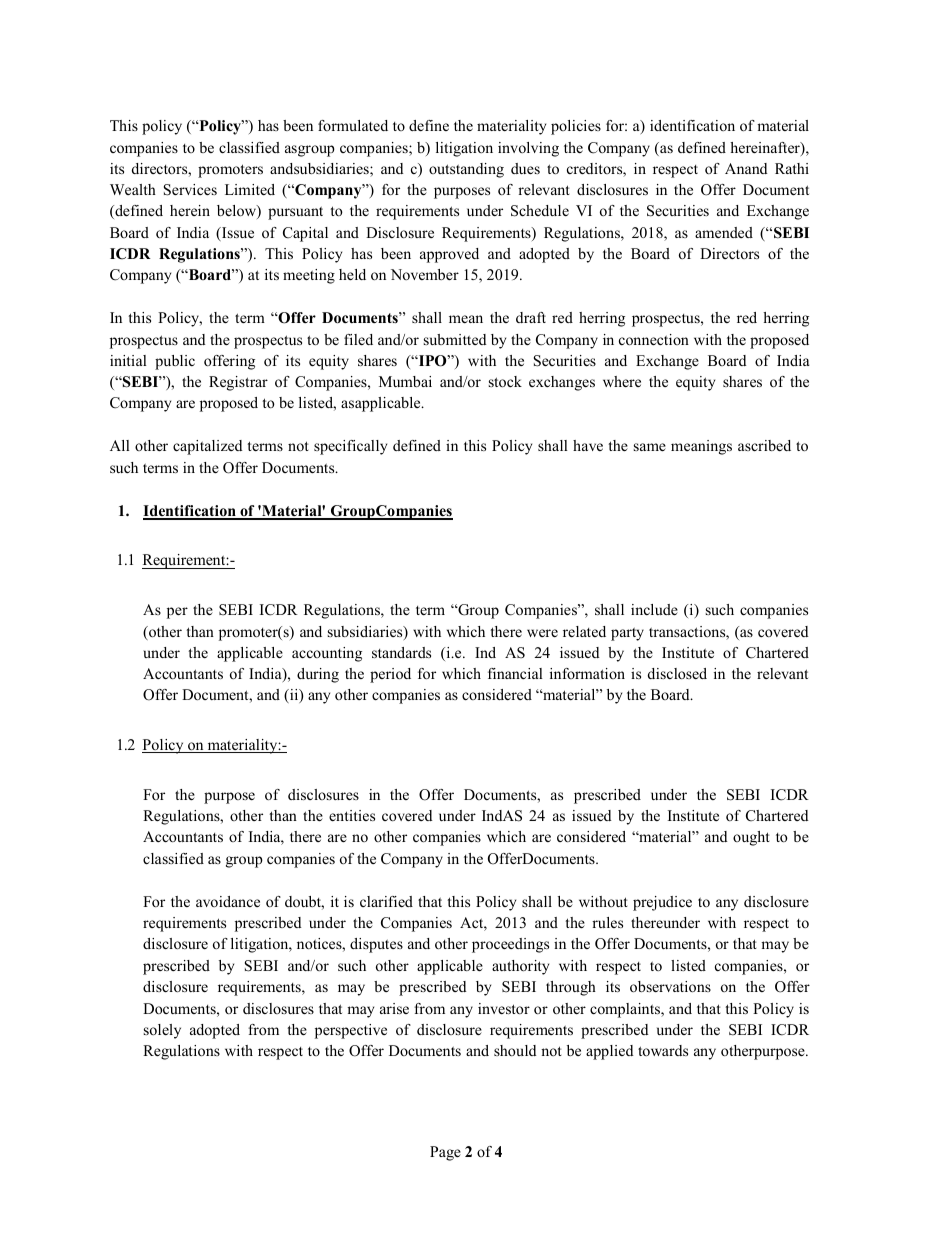  What do you see at coordinates (401, 652) in the document?
I see `standards` at bounding box center [401, 652].
